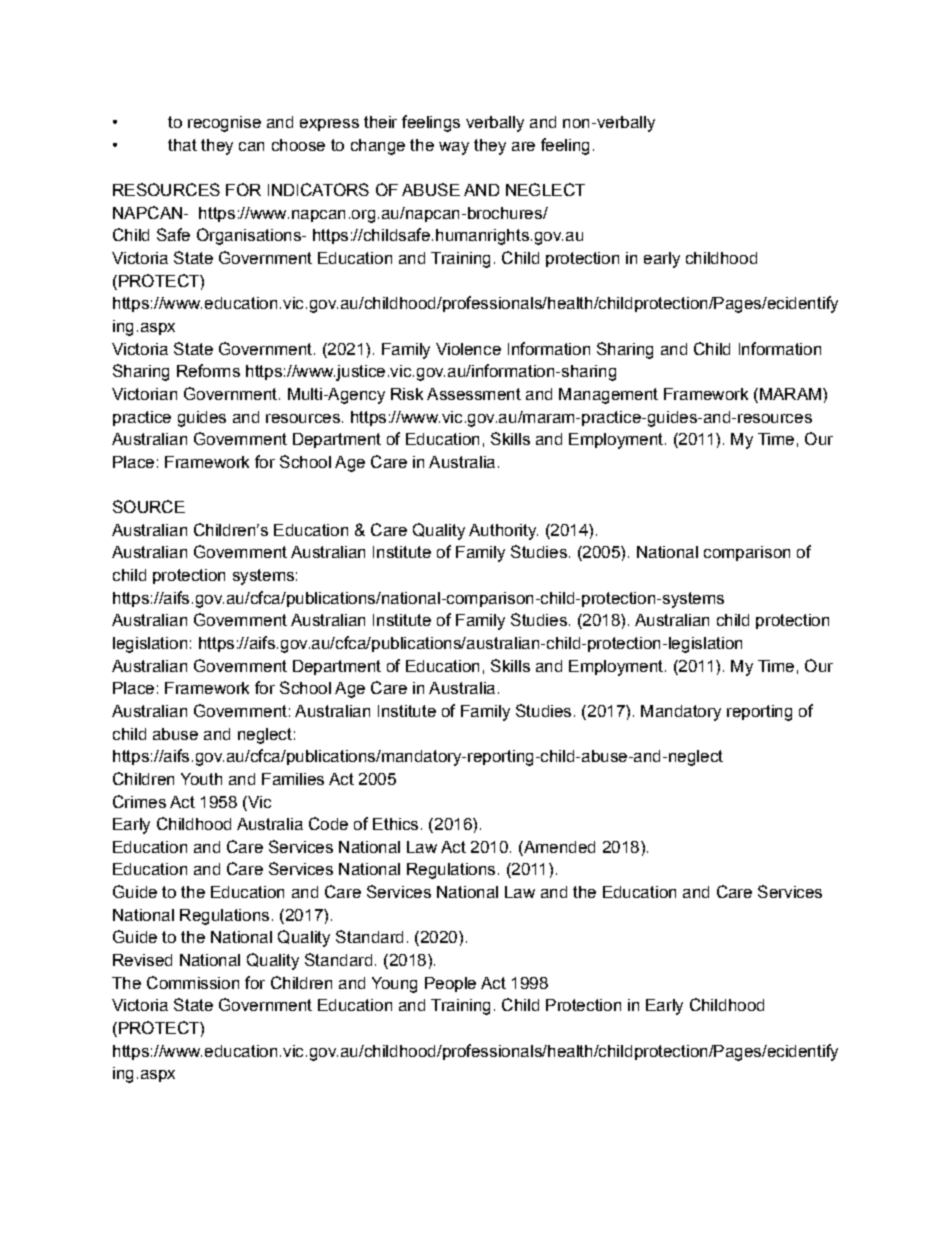  What do you see at coordinates (503, 532) in the screenshot?
I see `Authority` at bounding box center [503, 532].
